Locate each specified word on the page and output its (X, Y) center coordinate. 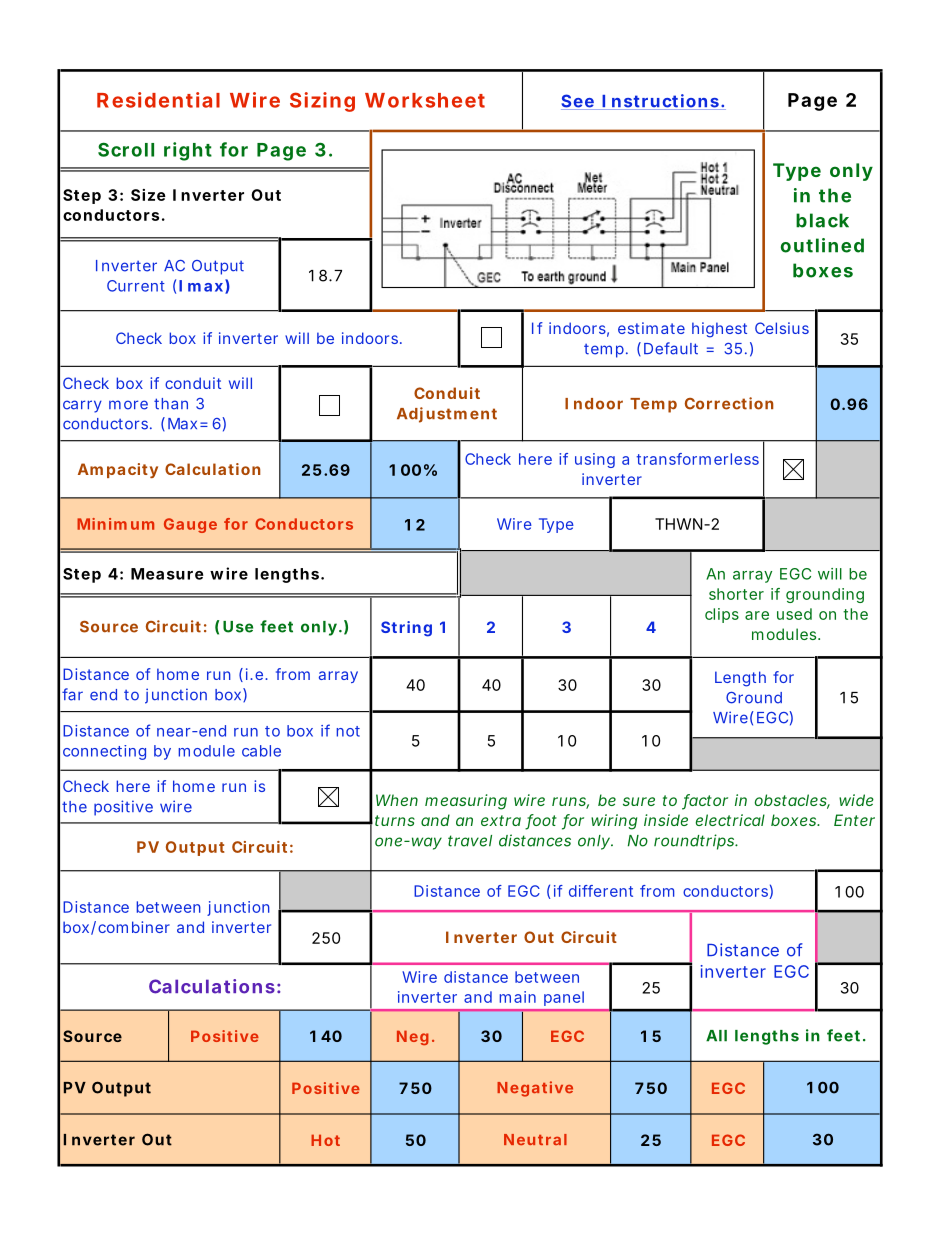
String (406, 629)
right (188, 151)
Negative (535, 1089)
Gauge (190, 525)
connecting (104, 752)
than (171, 404)
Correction (729, 403)
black (822, 220)
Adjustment (447, 415)
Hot (325, 1140)
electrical (730, 820)
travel (470, 841)
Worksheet (425, 100)
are (757, 615)
